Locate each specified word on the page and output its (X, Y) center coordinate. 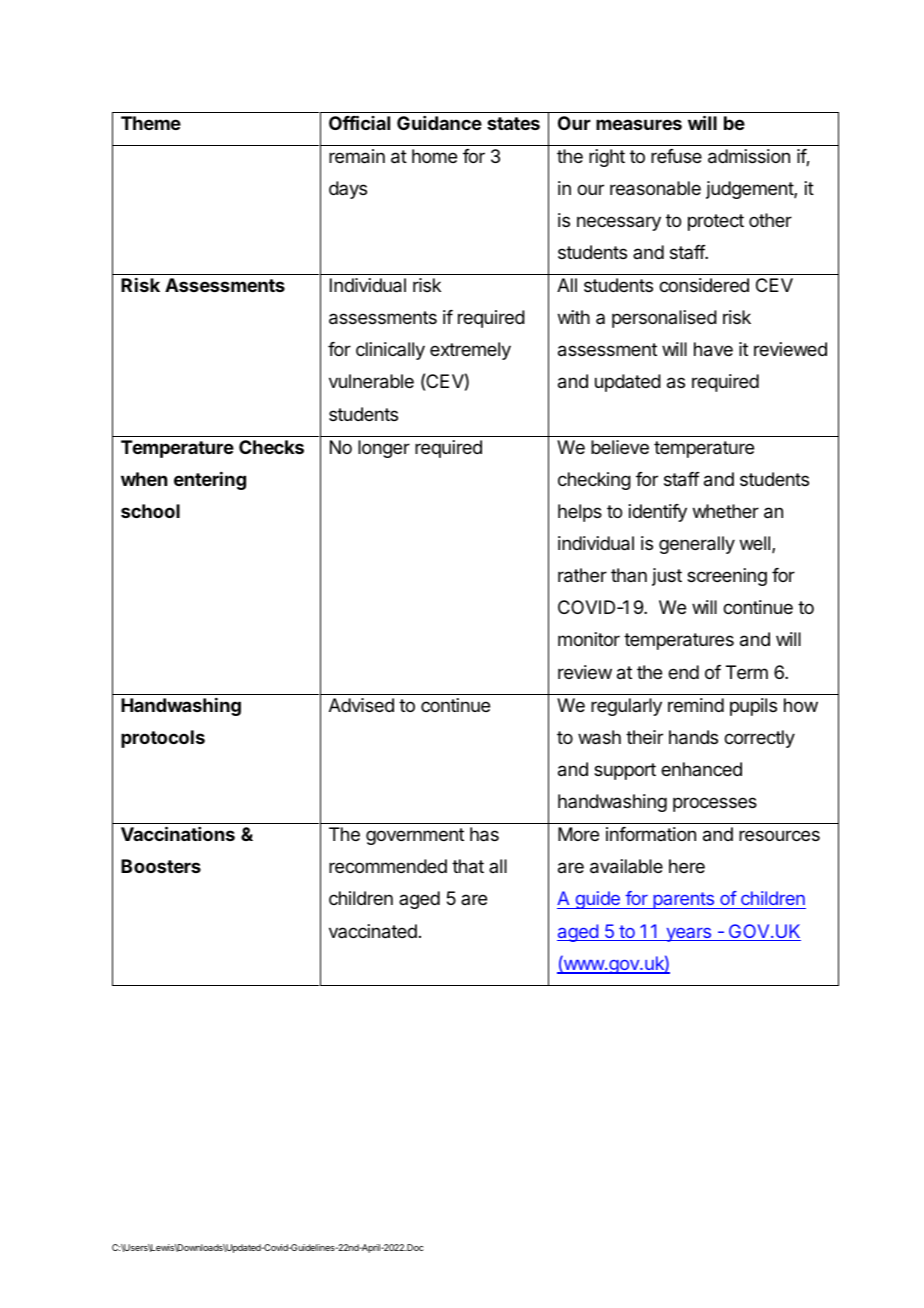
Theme (151, 123)
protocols (163, 739)
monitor (589, 639)
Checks (271, 447)
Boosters (161, 866)
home (434, 156)
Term (747, 672)
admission (749, 156)
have (713, 349)
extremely (470, 351)
